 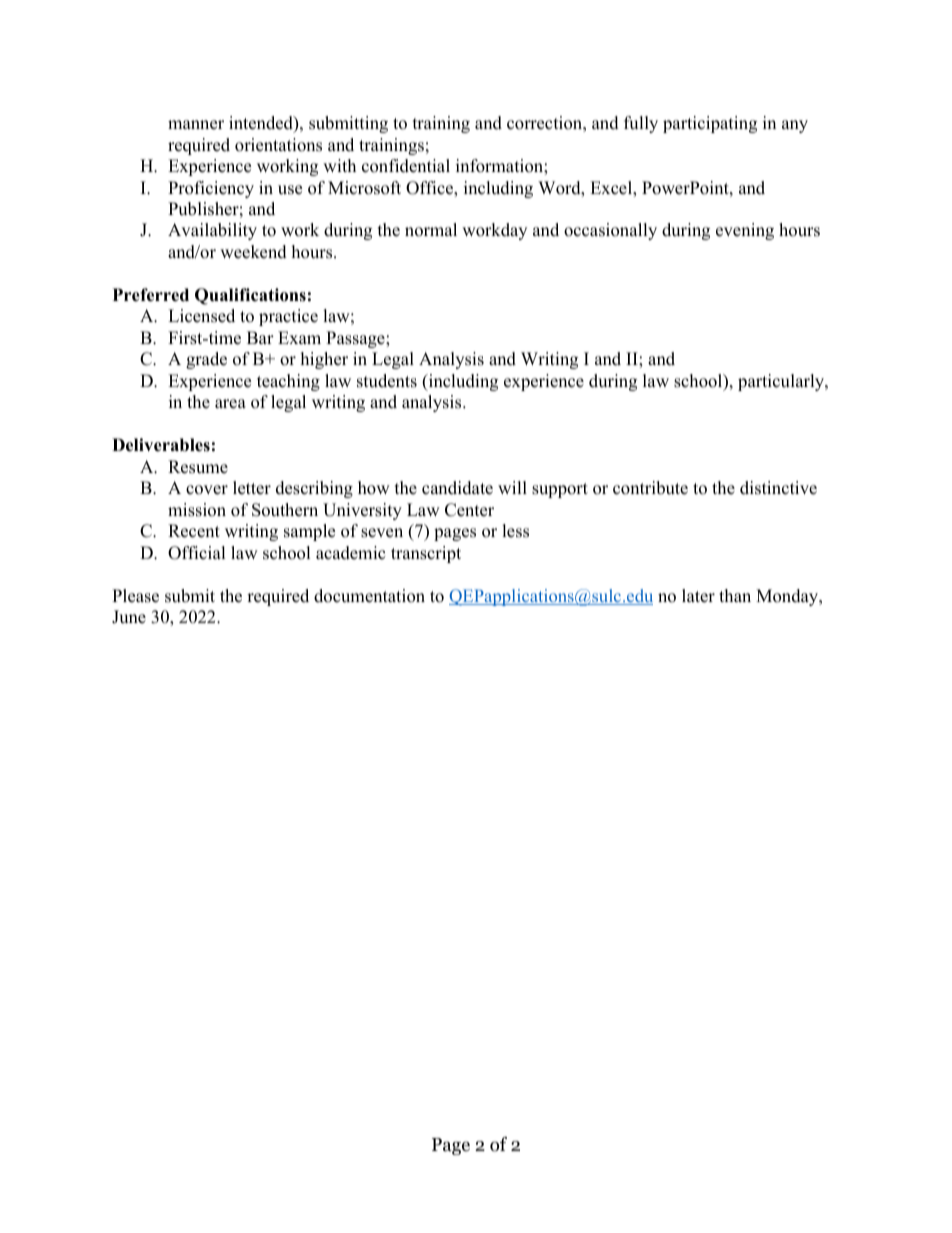 What do you see at coordinates (406, 166) in the screenshot?
I see `confidential` at bounding box center [406, 166].
